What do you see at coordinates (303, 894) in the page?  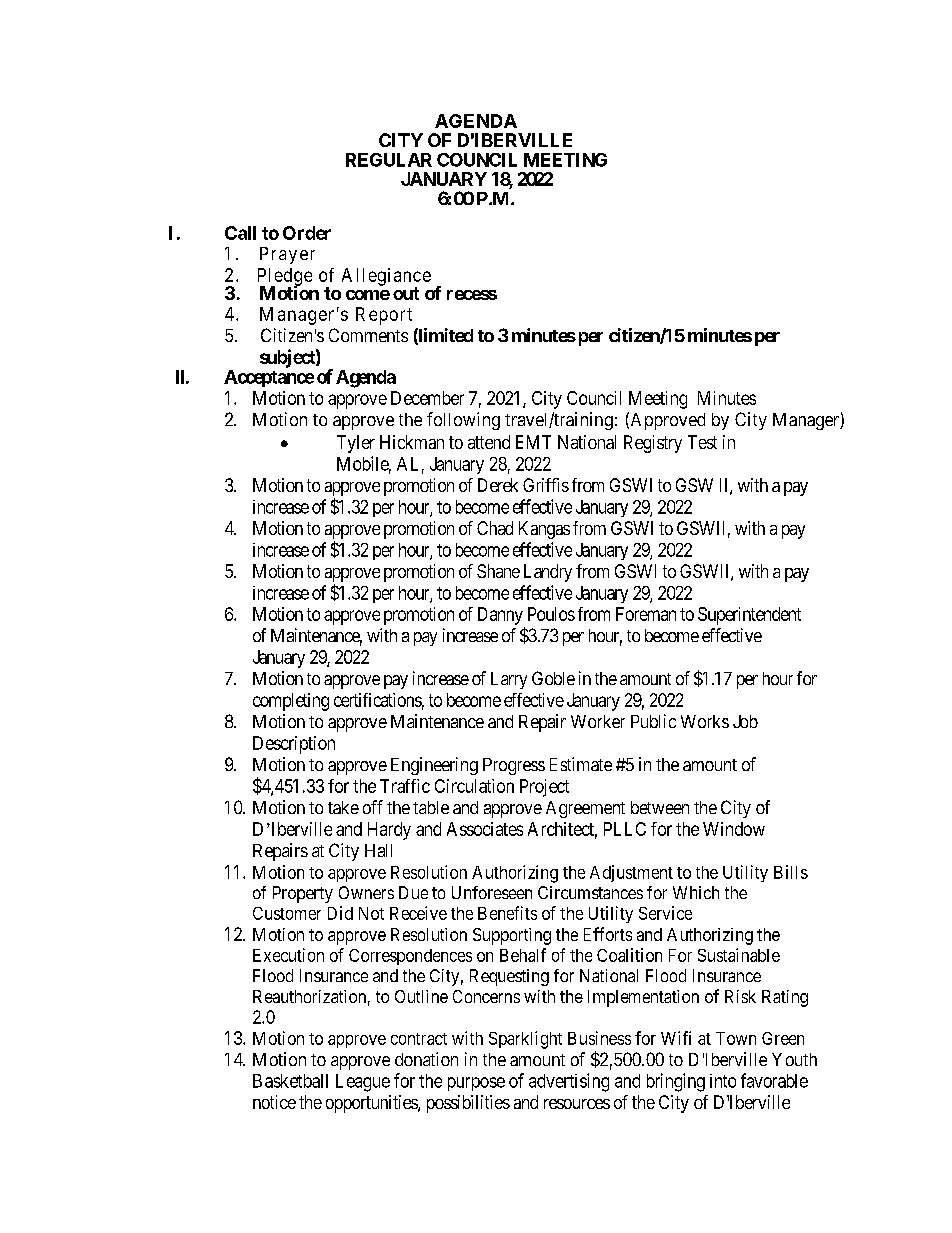 I see `Property` at bounding box center [303, 894].
